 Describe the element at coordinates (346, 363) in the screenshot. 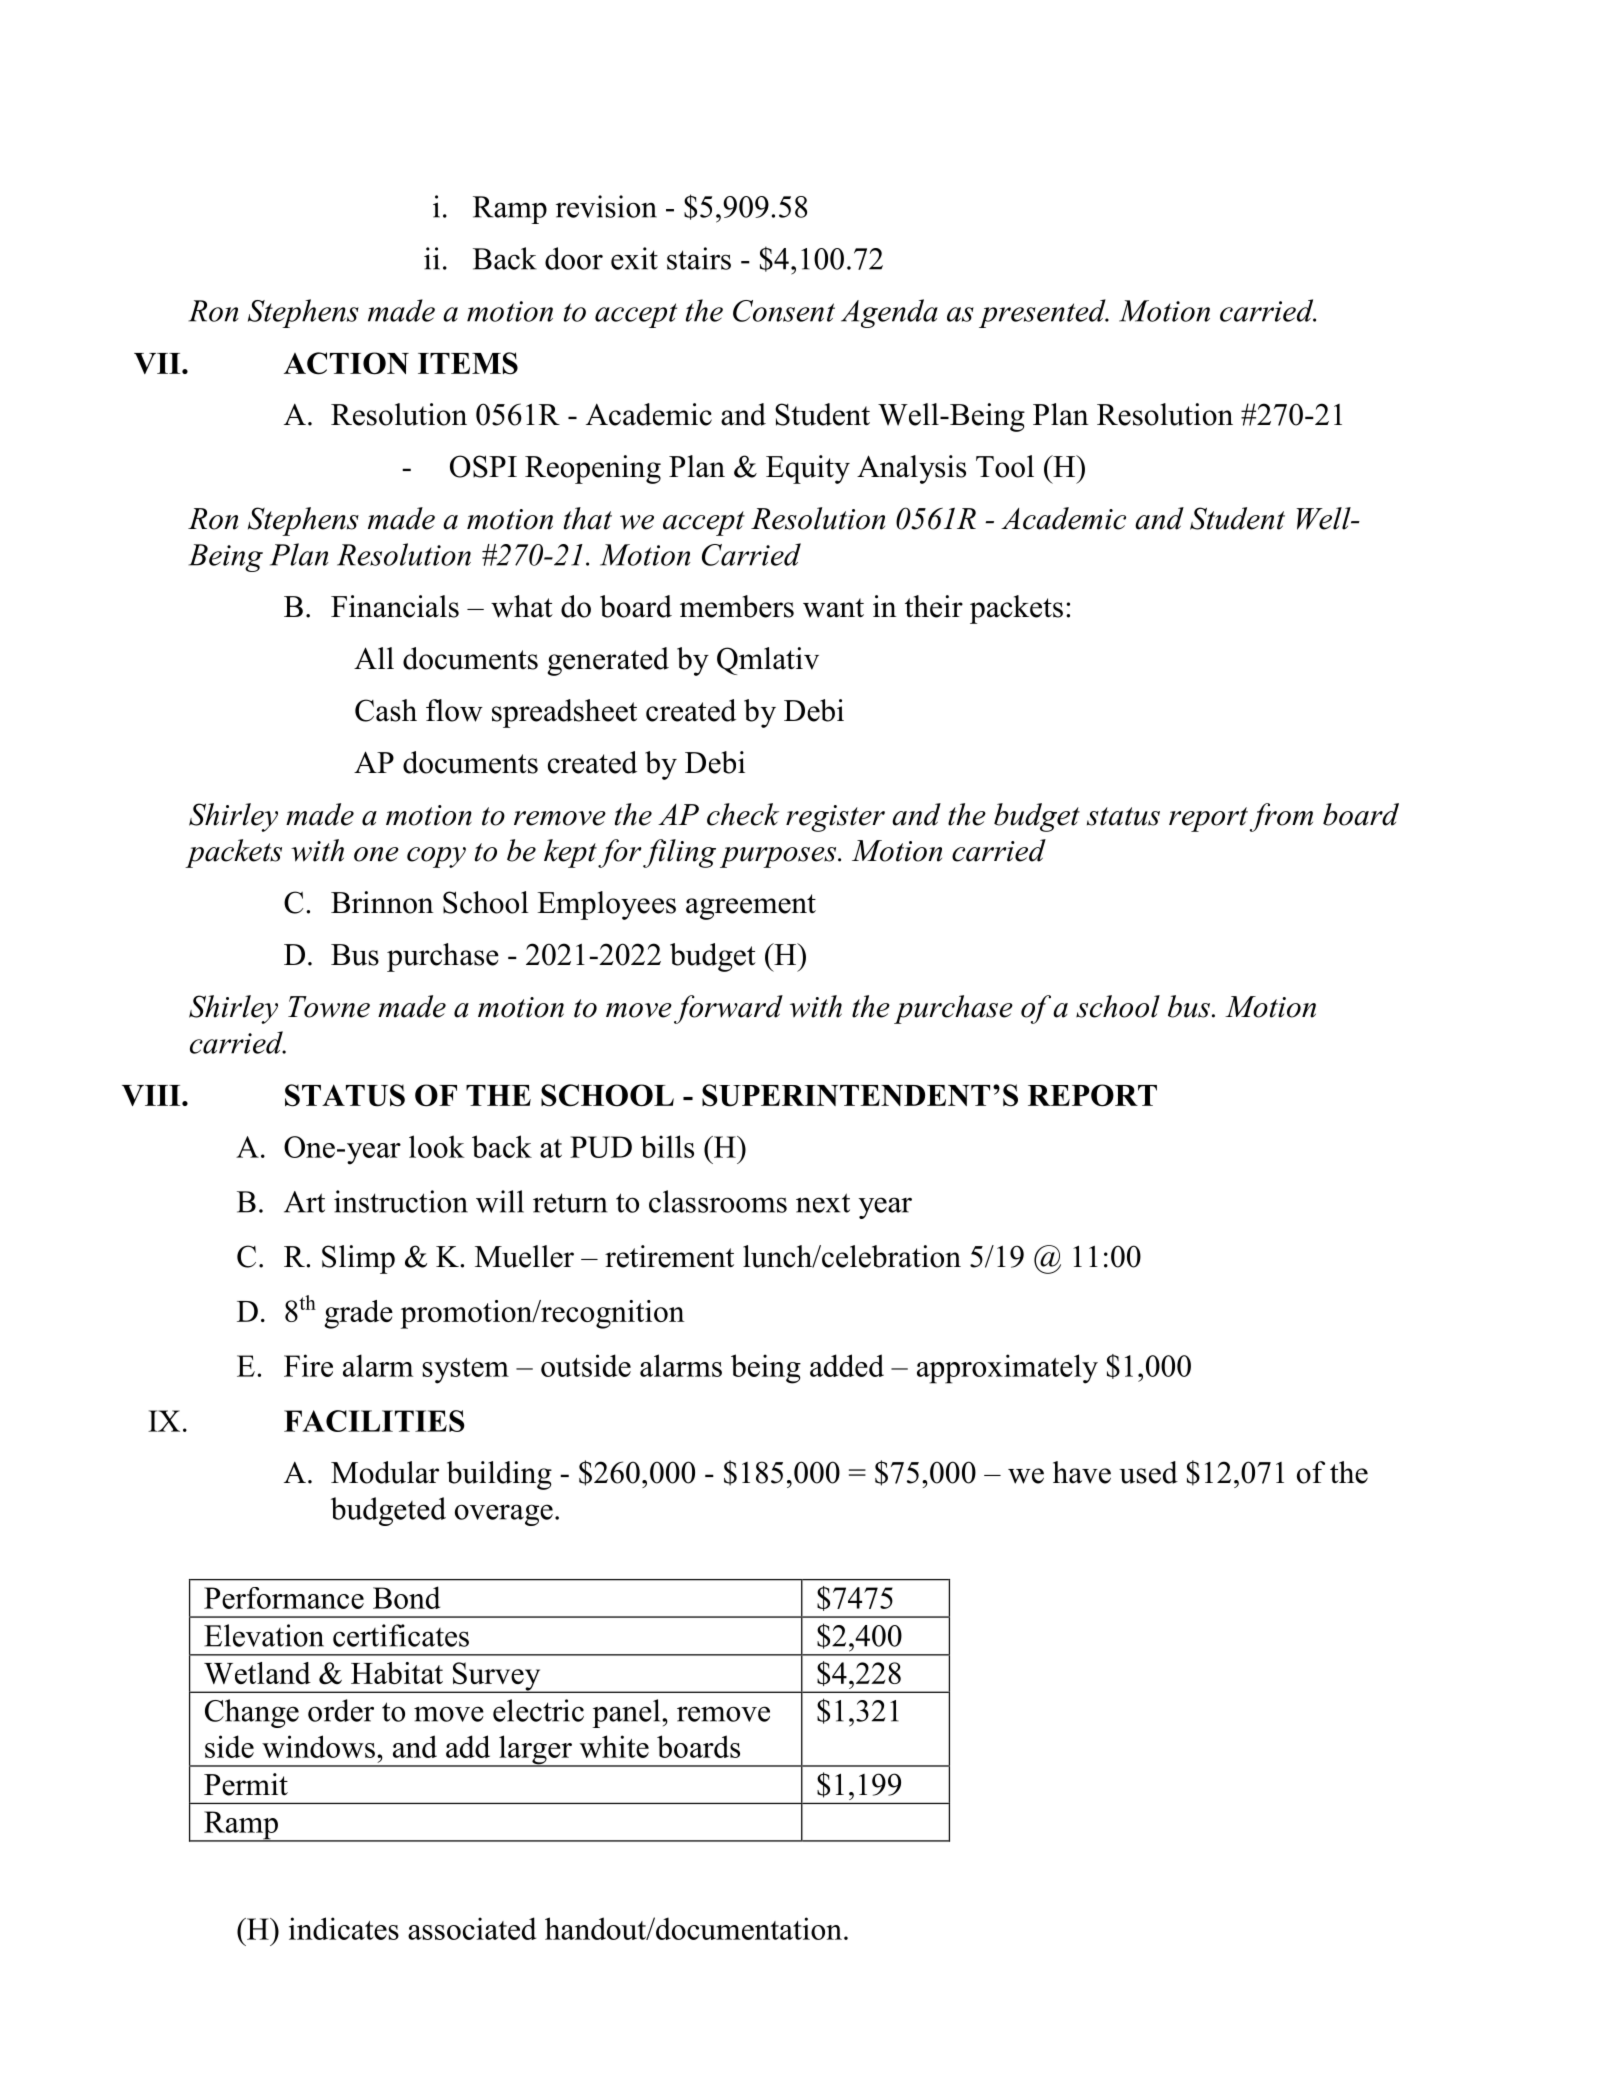

I see `ACTION` at that location.
